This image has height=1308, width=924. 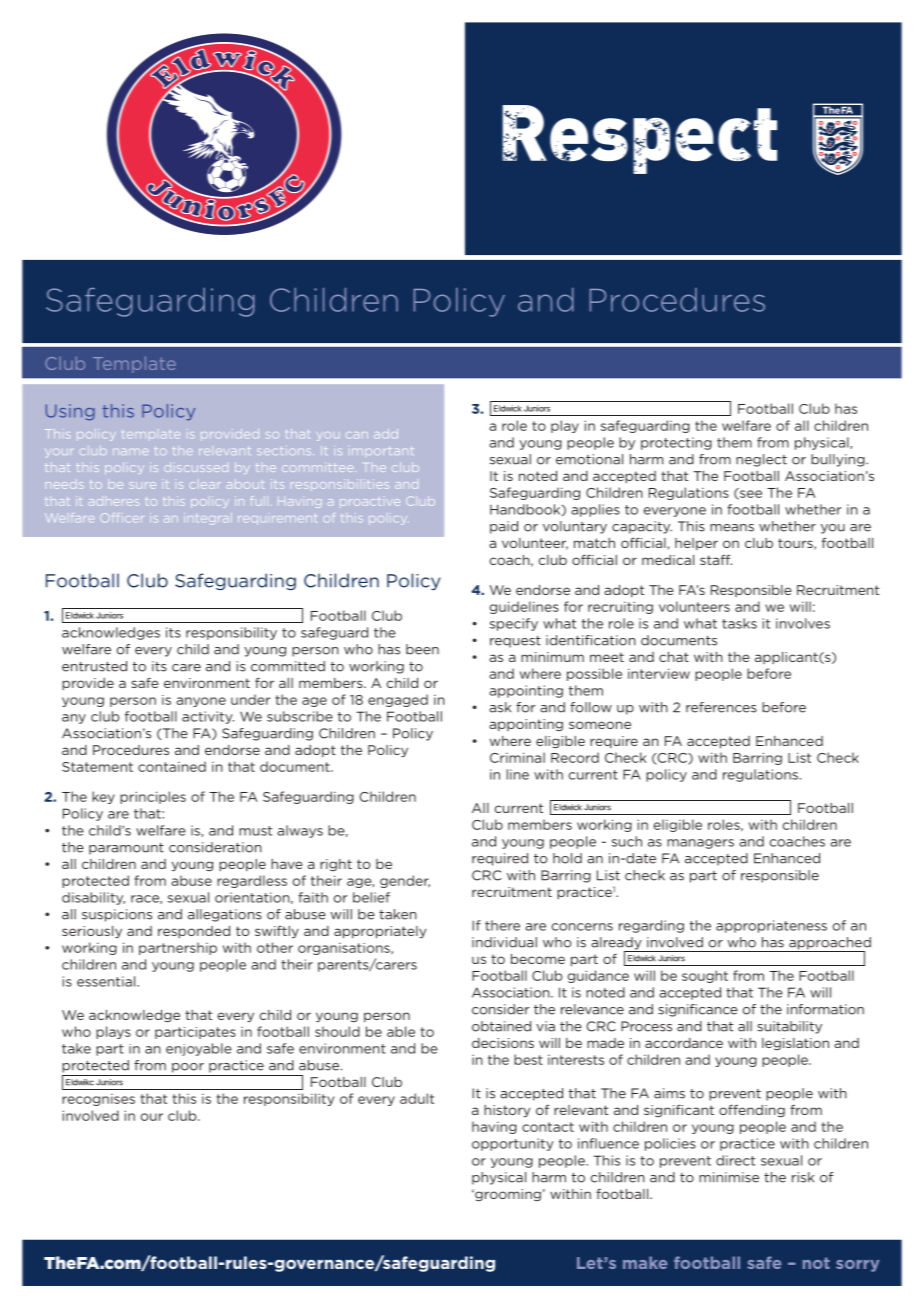 What do you see at coordinates (130, 451) in the image?
I see `name` at bounding box center [130, 451].
